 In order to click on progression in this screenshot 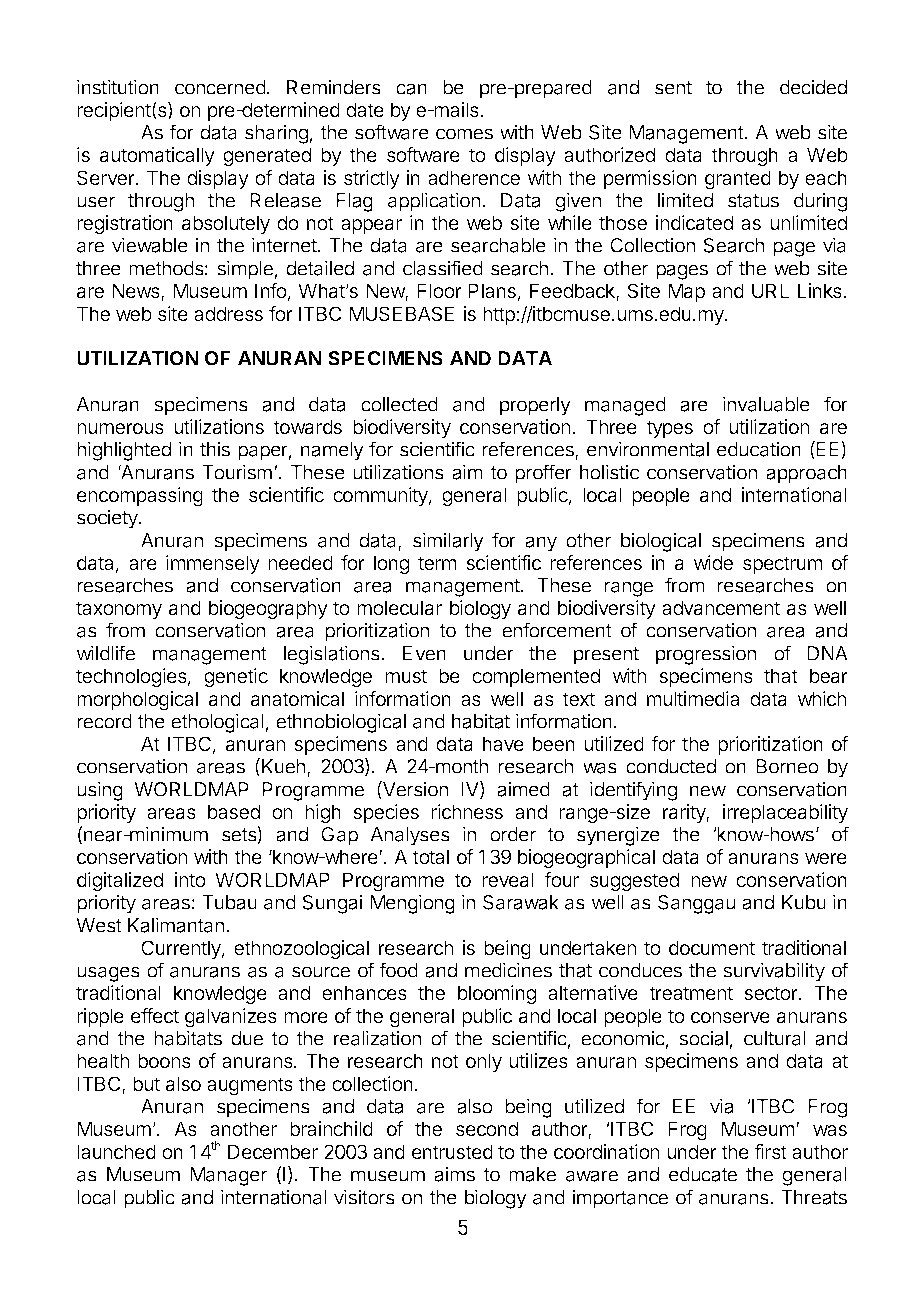, I will do `click(706, 655)`.
